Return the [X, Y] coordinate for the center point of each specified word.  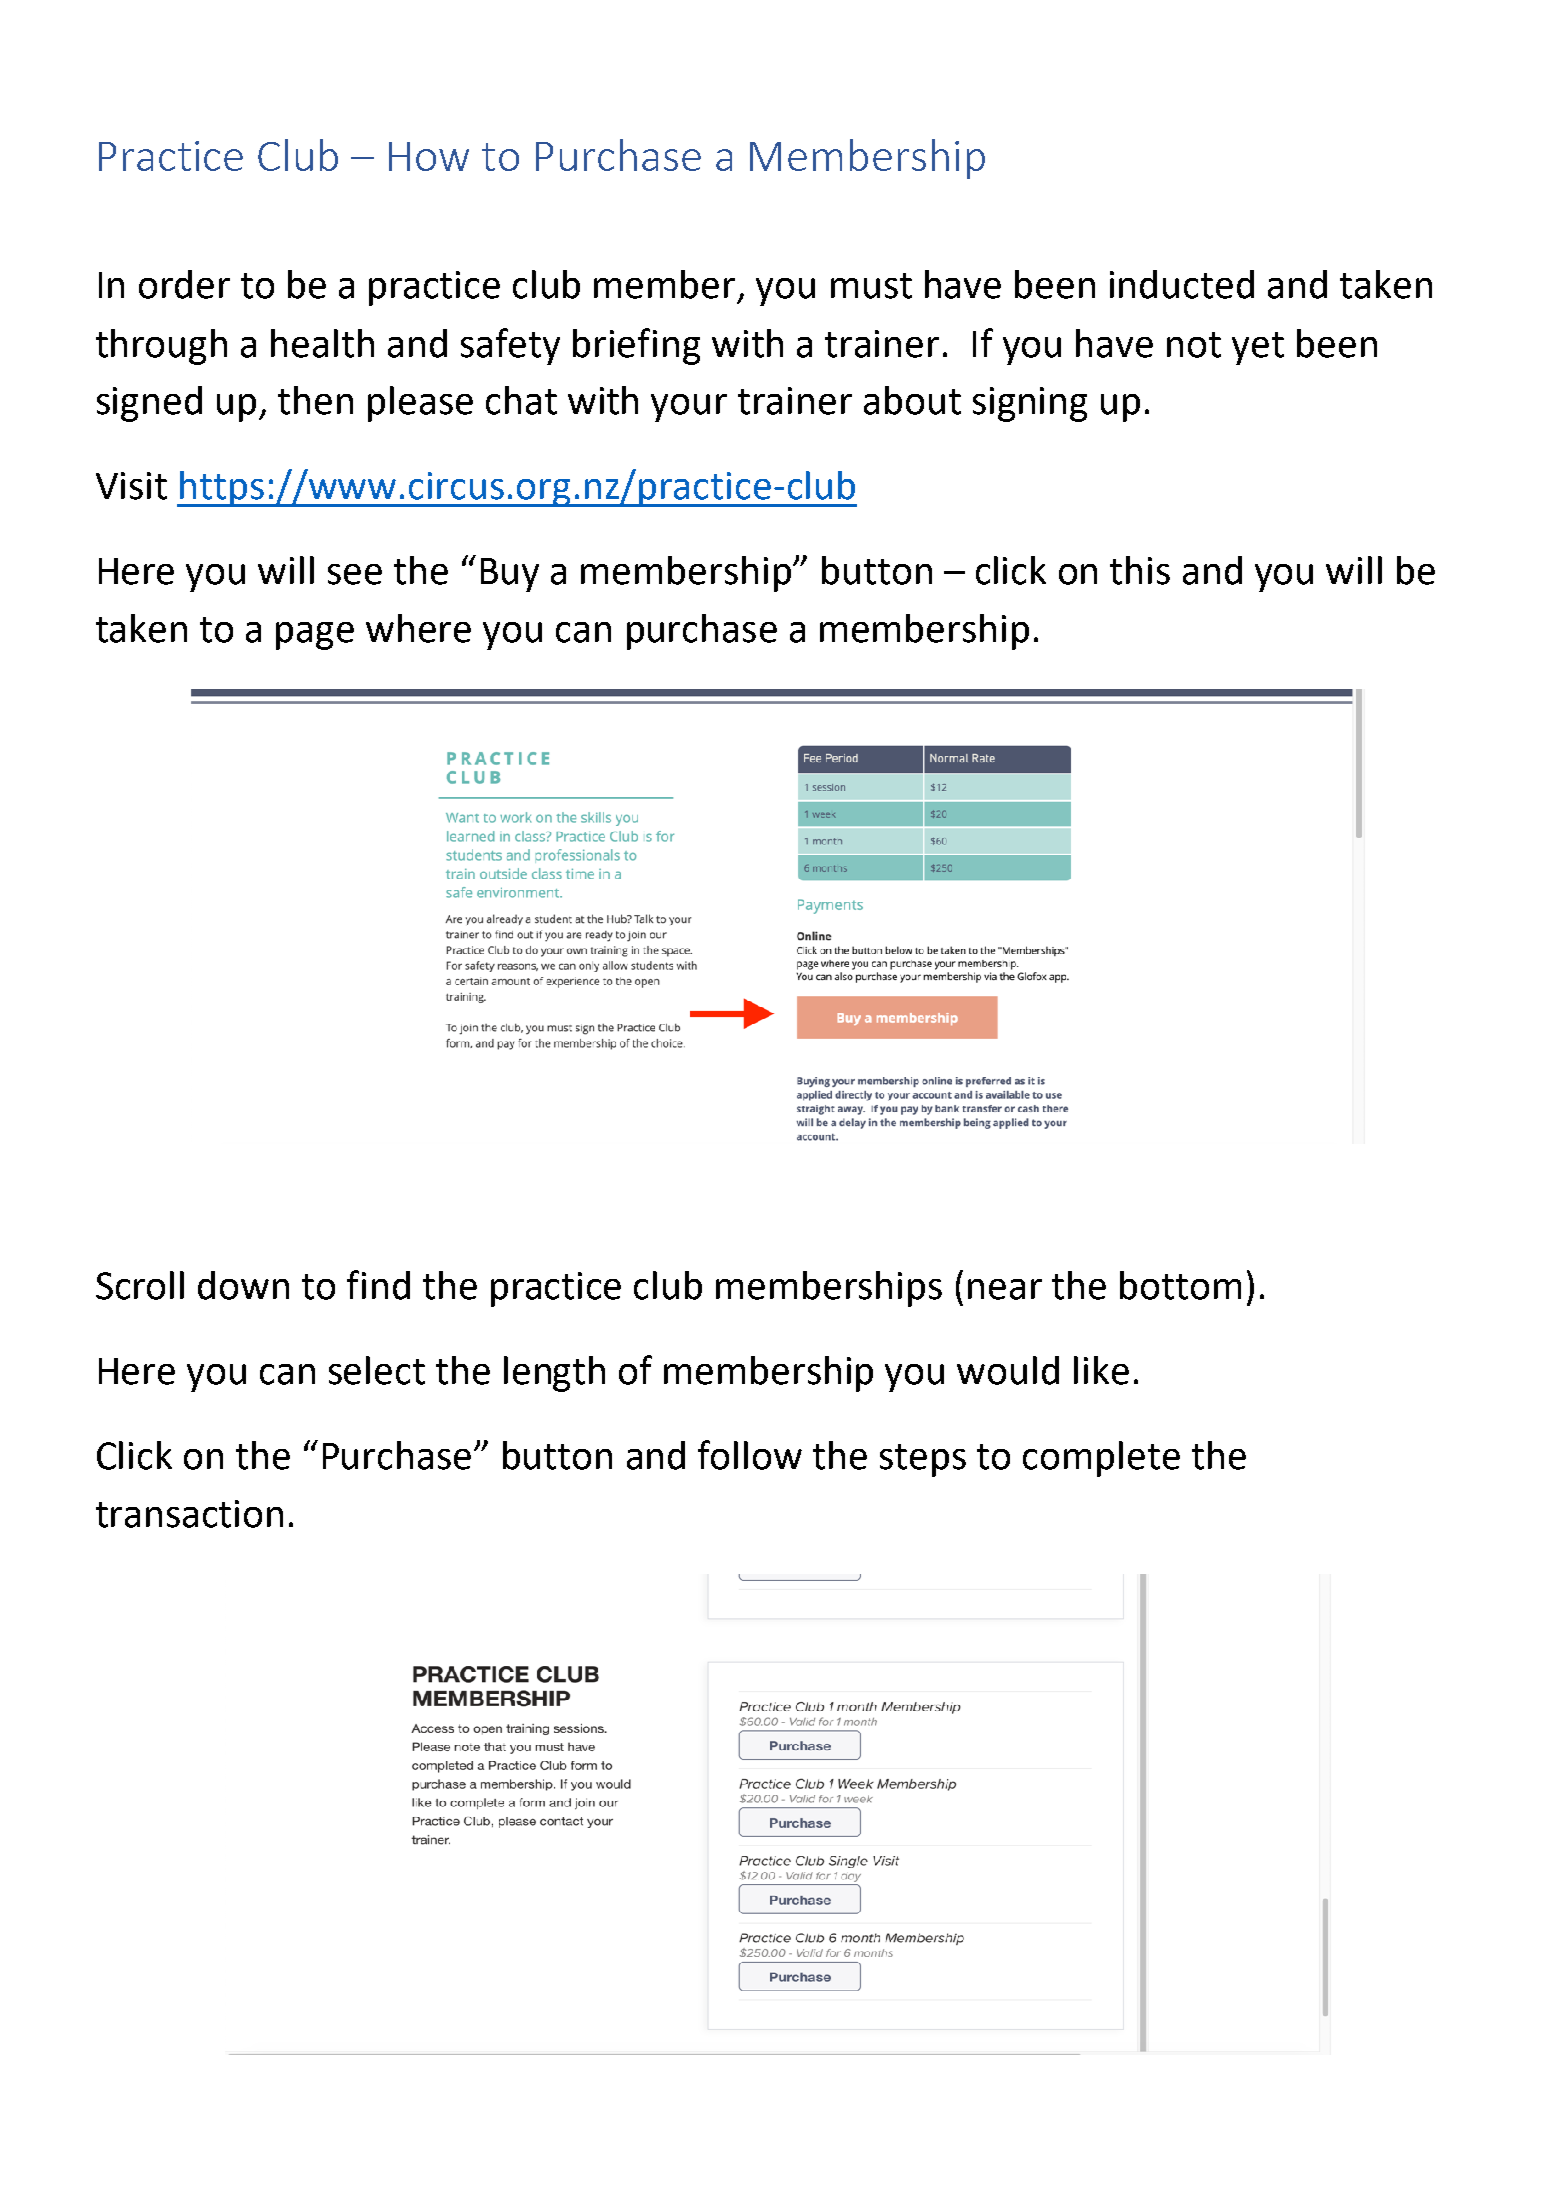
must [871, 286]
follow [750, 1455]
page [315, 636]
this [1140, 570]
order [184, 284]
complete [1101, 1459]
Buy [510, 575]
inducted [1182, 284]
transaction [189, 1514]
